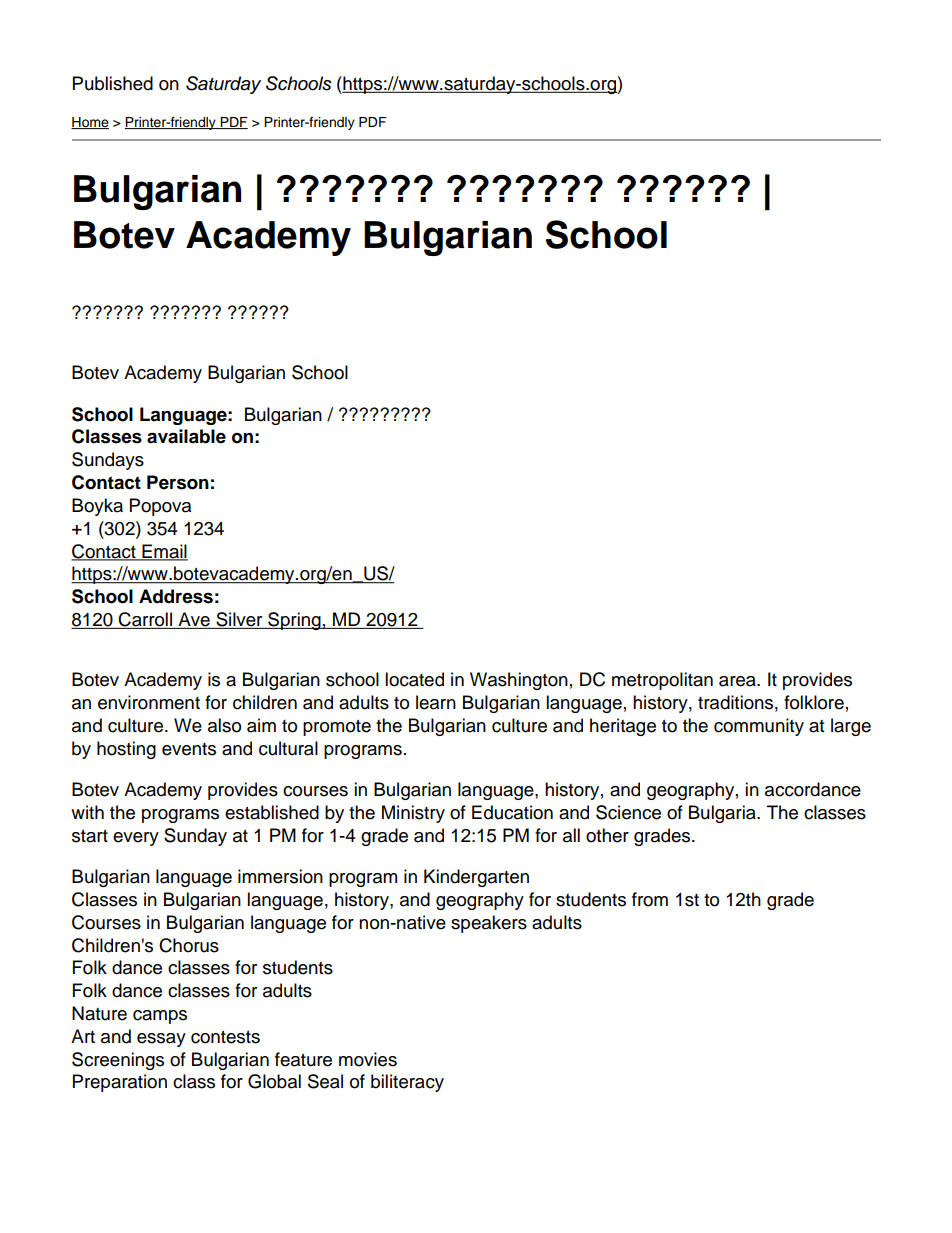  I want to click on Education, so click(512, 812).
